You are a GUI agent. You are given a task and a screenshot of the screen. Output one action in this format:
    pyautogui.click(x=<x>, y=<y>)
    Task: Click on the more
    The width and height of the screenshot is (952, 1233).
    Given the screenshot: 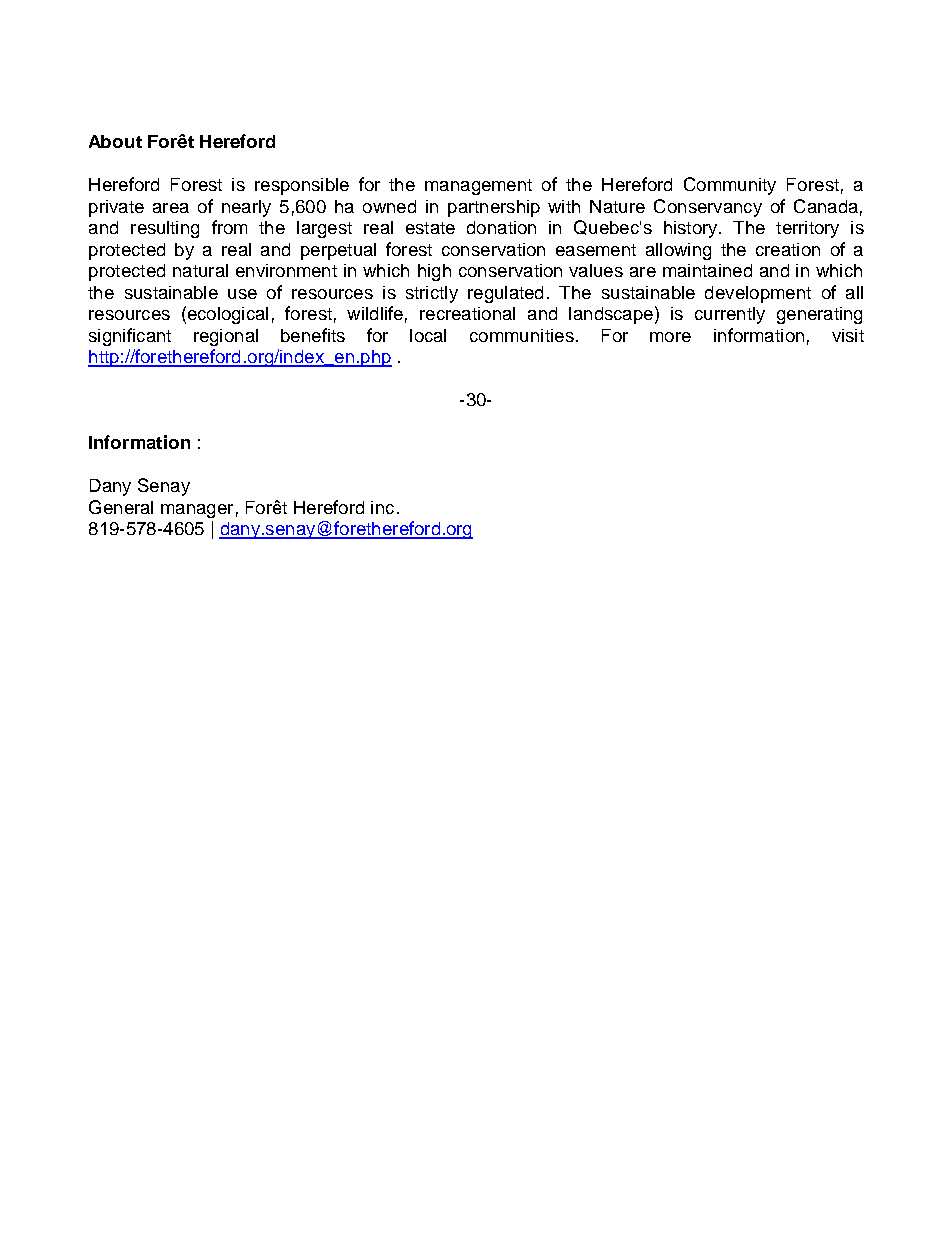 What is the action you would take?
    pyautogui.click(x=670, y=337)
